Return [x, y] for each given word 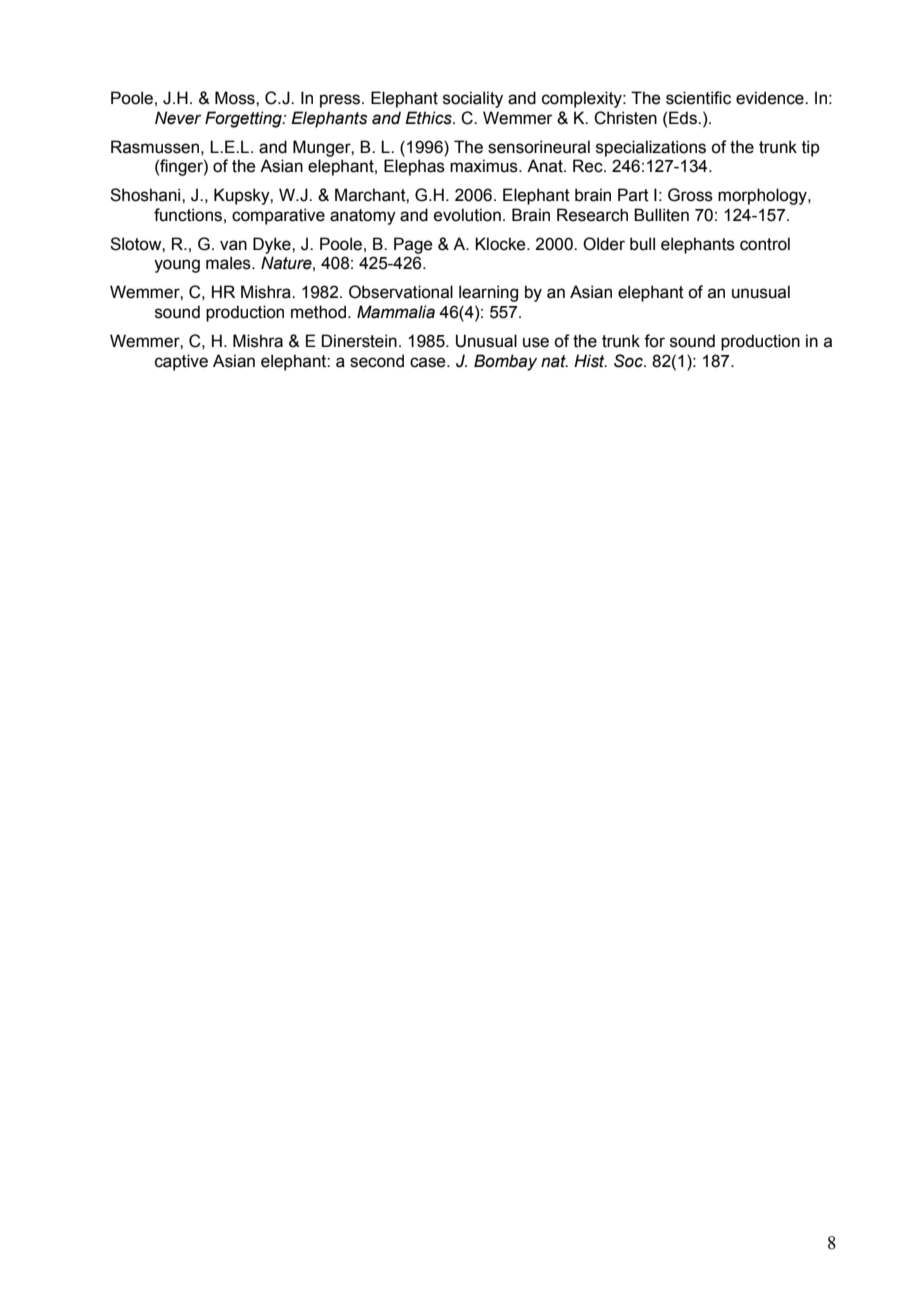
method [318, 312]
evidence [771, 98]
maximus [485, 166]
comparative [278, 216]
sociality [473, 99]
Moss [236, 98]
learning [488, 293]
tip [811, 148]
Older [604, 244]
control [765, 244]
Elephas [414, 167]
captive [181, 362]
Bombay [505, 362]
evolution [467, 215]
